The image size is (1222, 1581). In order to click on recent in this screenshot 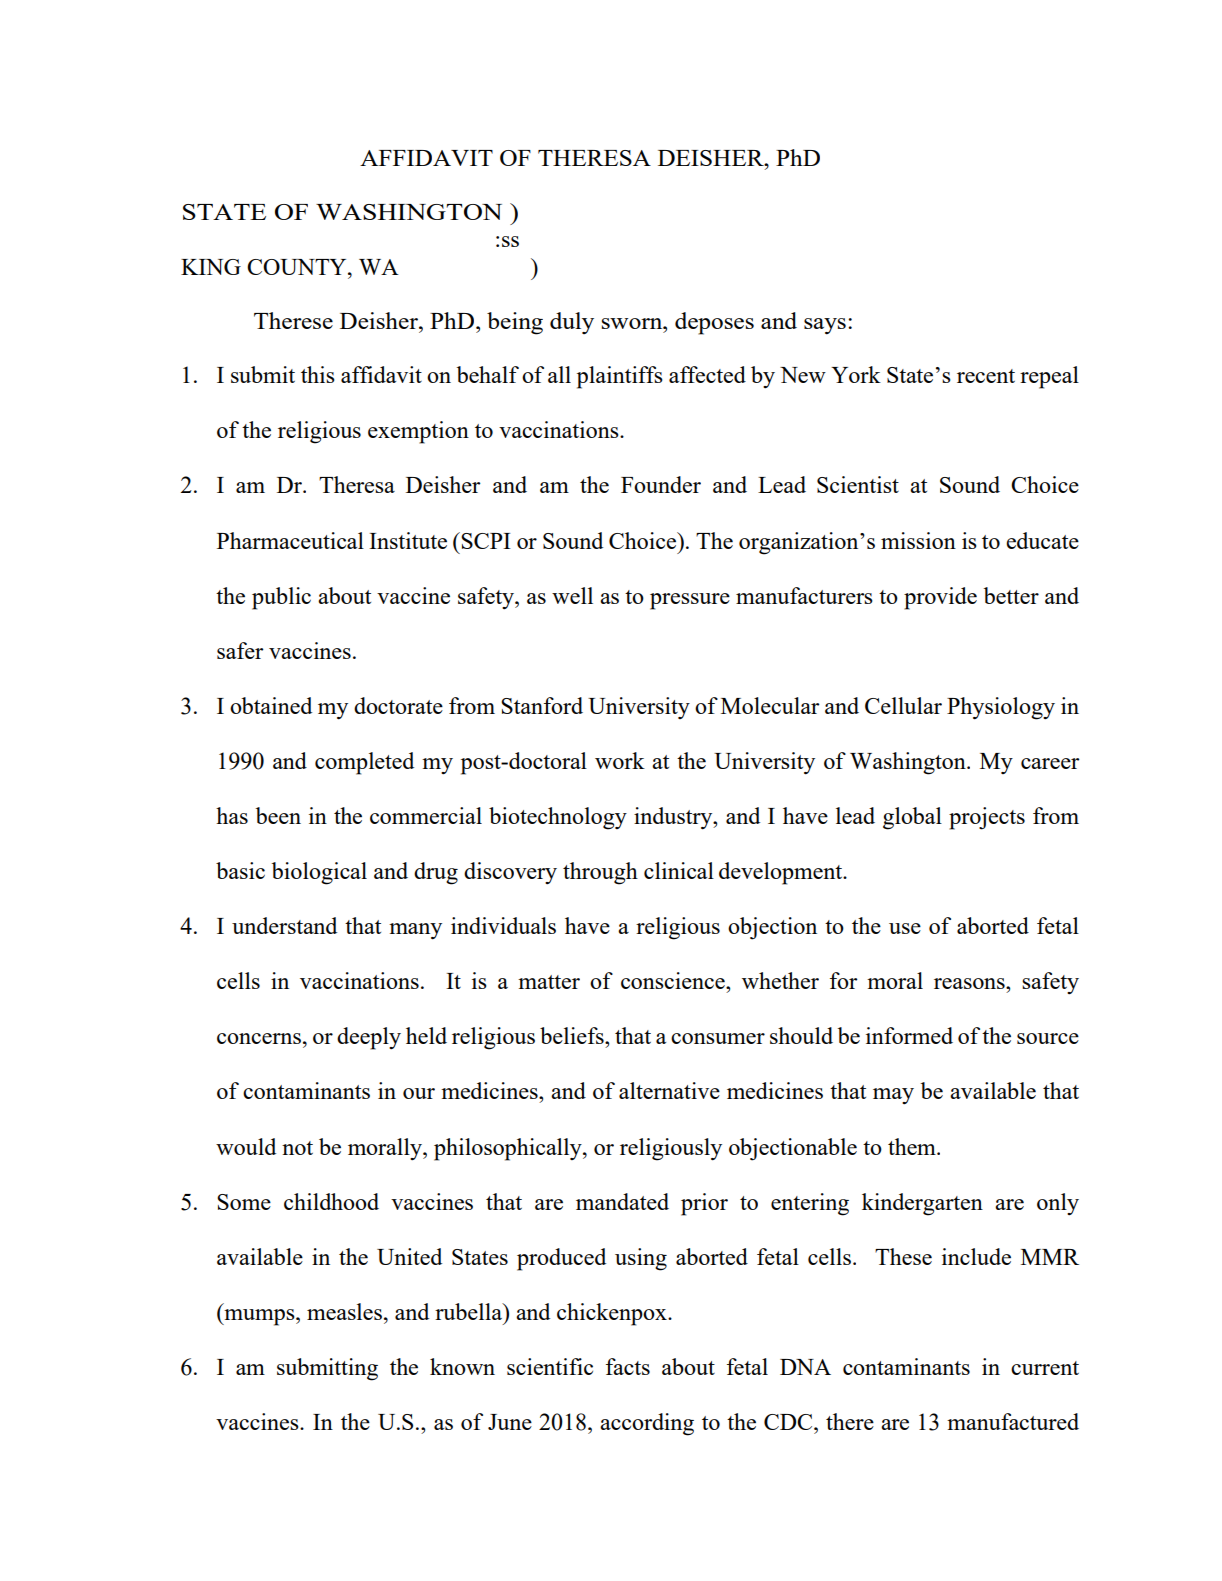, I will do `click(986, 376)`.
